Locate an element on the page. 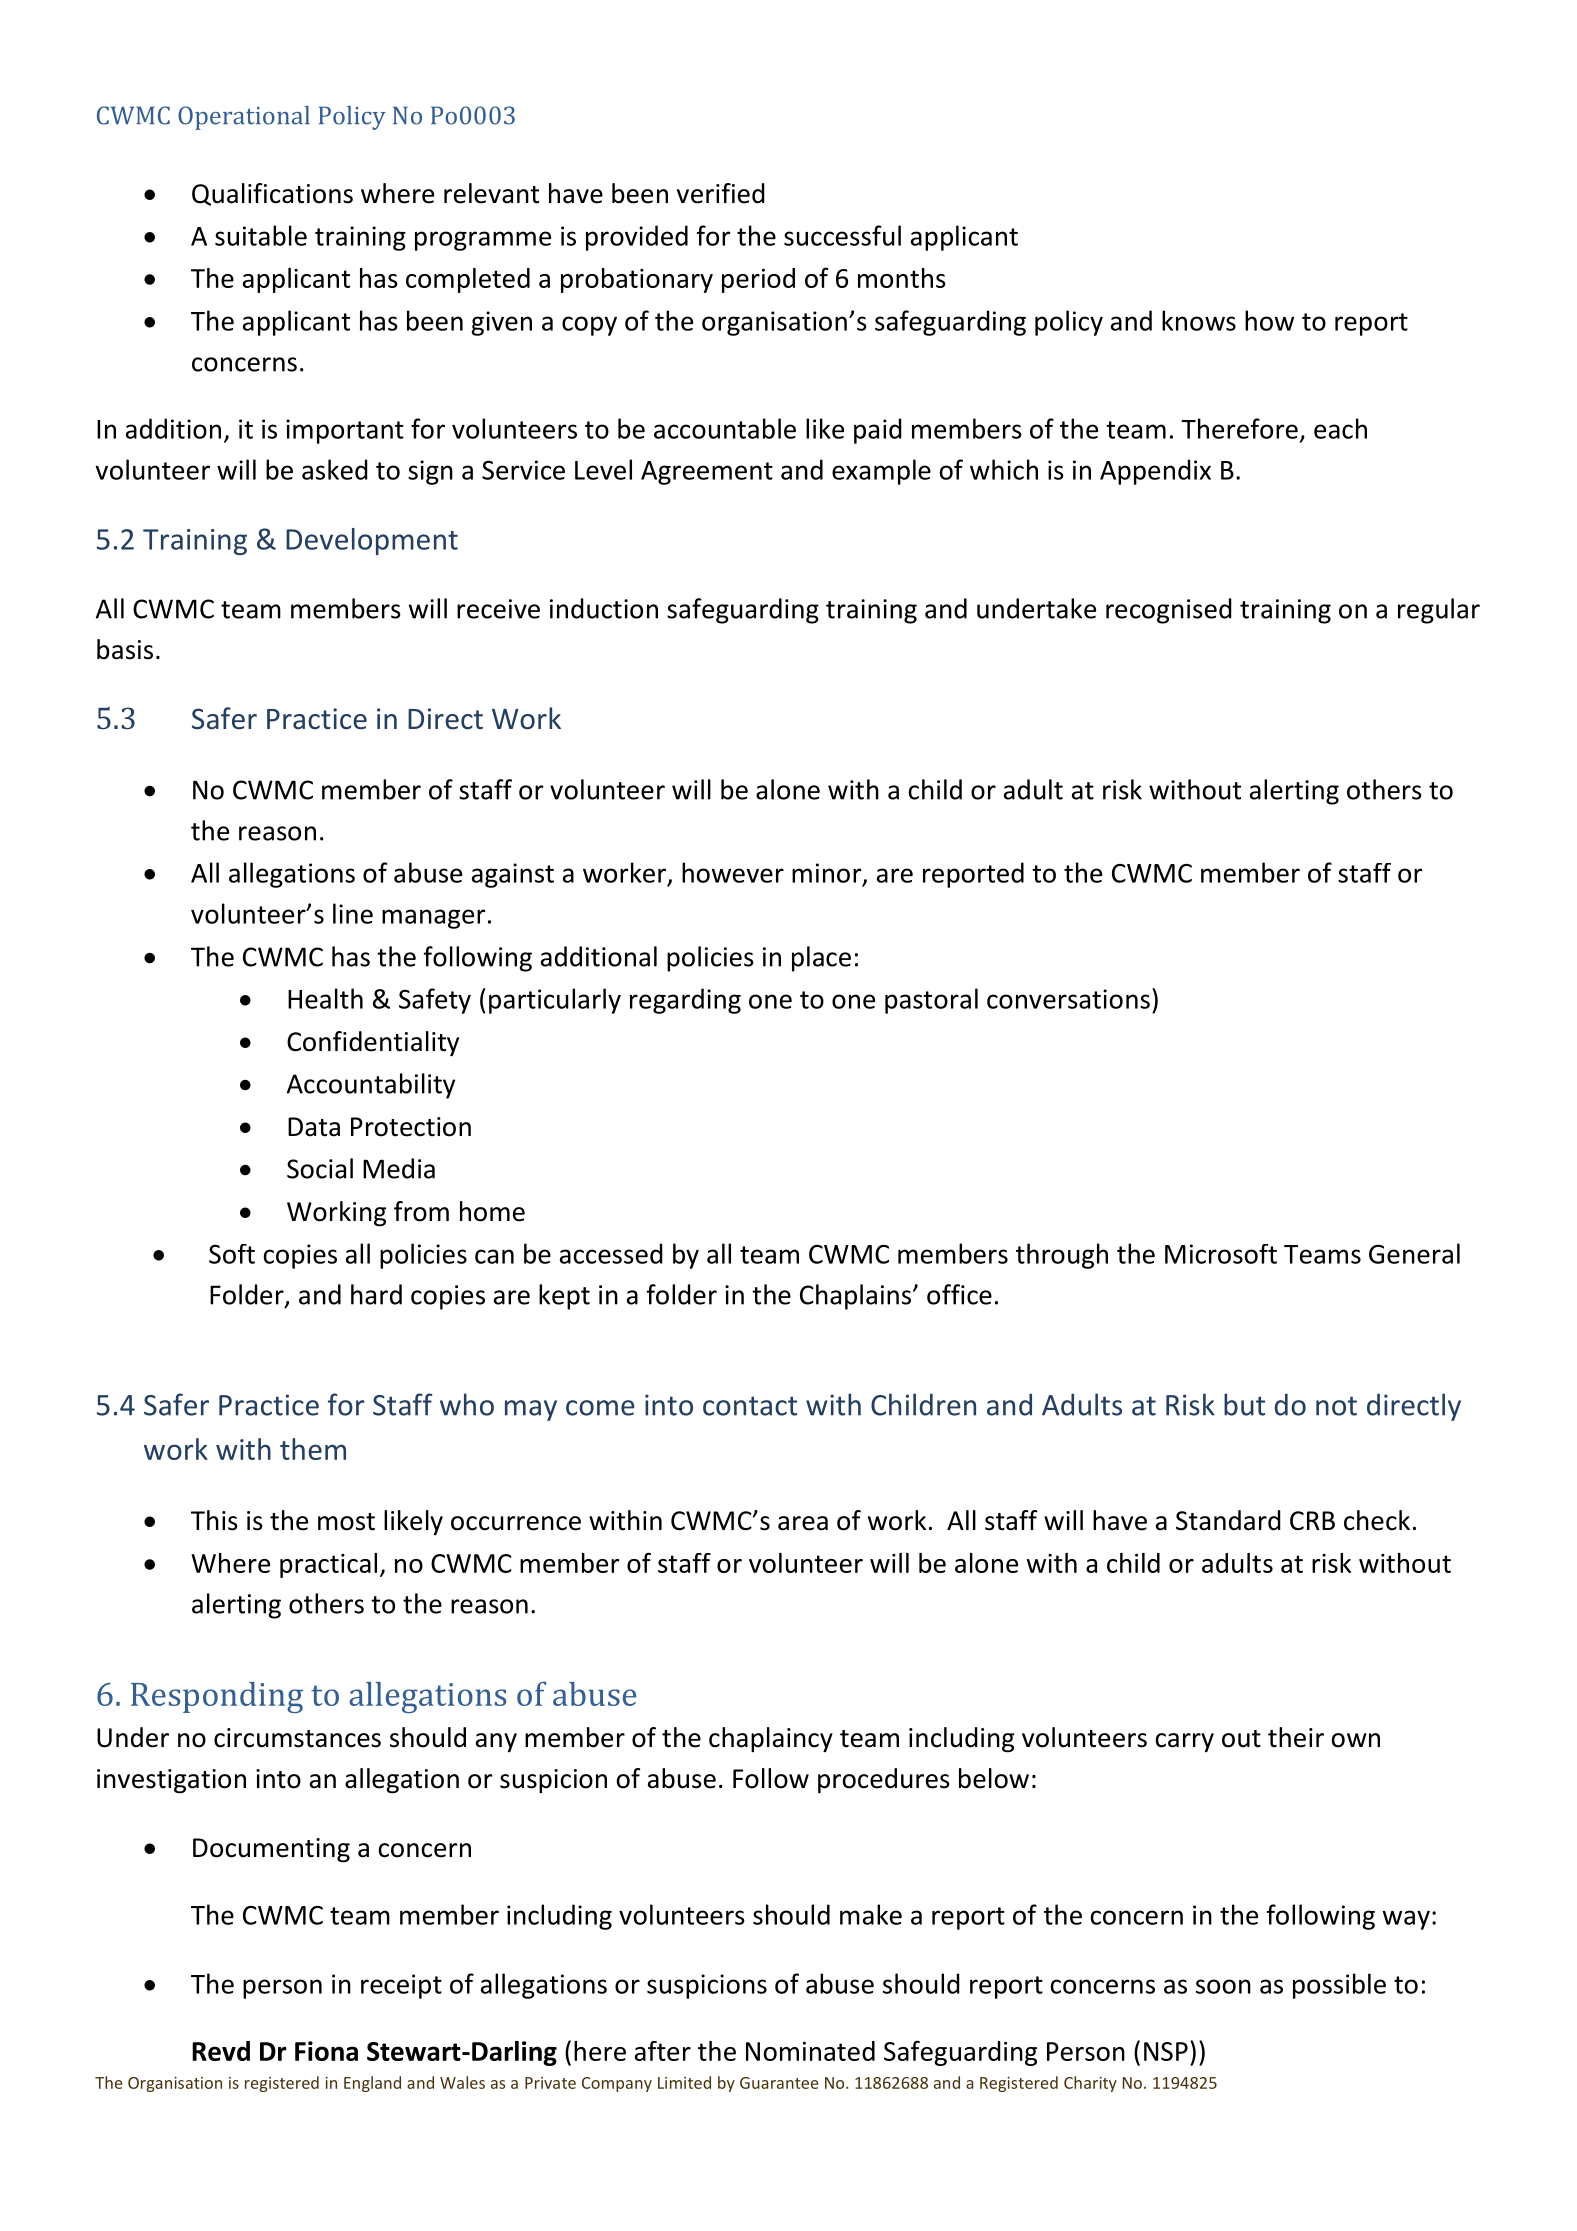 The image size is (1577, 2231). regarding is located at coordinates (685, 1001).
